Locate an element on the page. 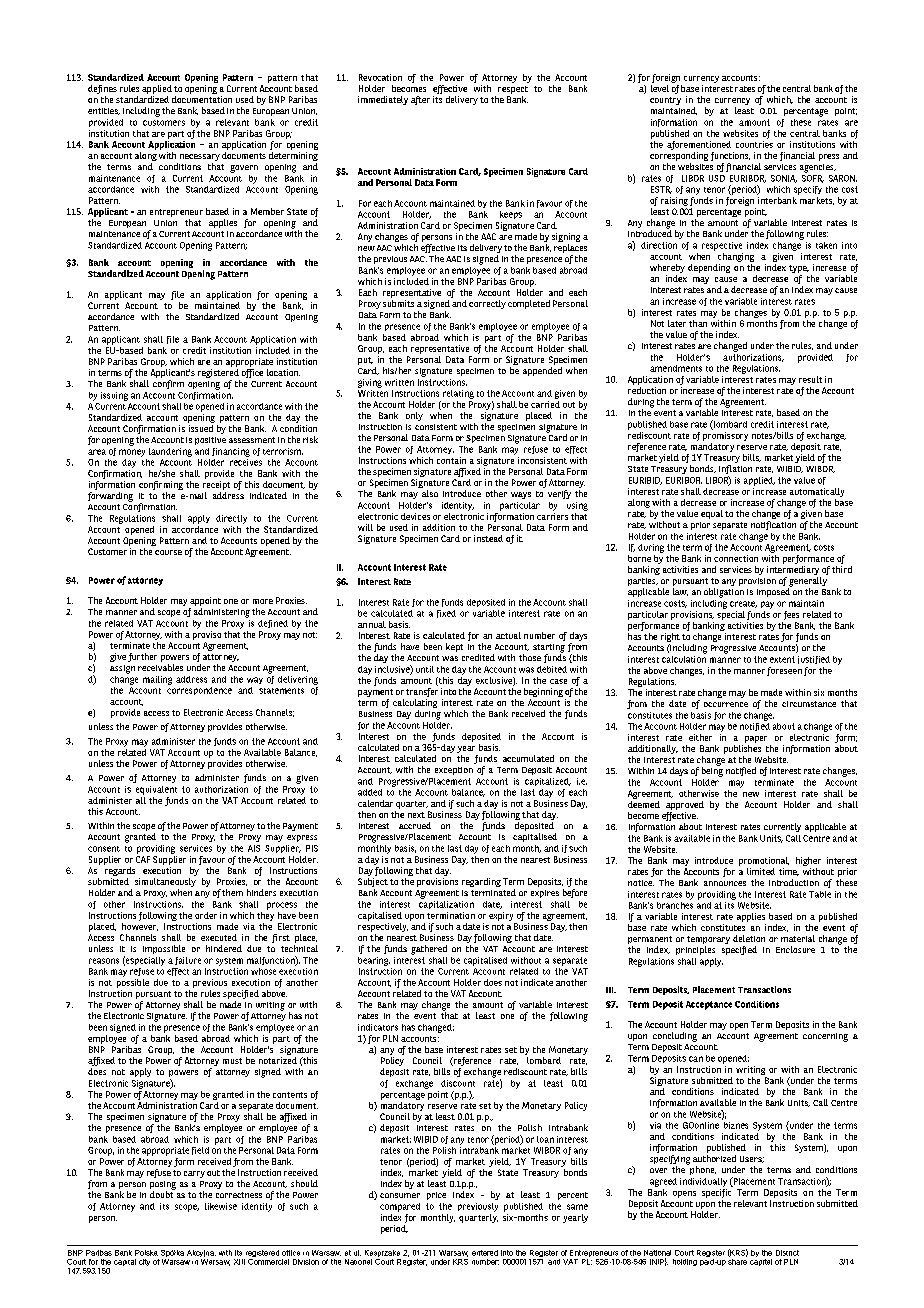 Image resolution: width=924 pixels, height=1308 pixels. likewise is located at coordinates (221, 1206).
